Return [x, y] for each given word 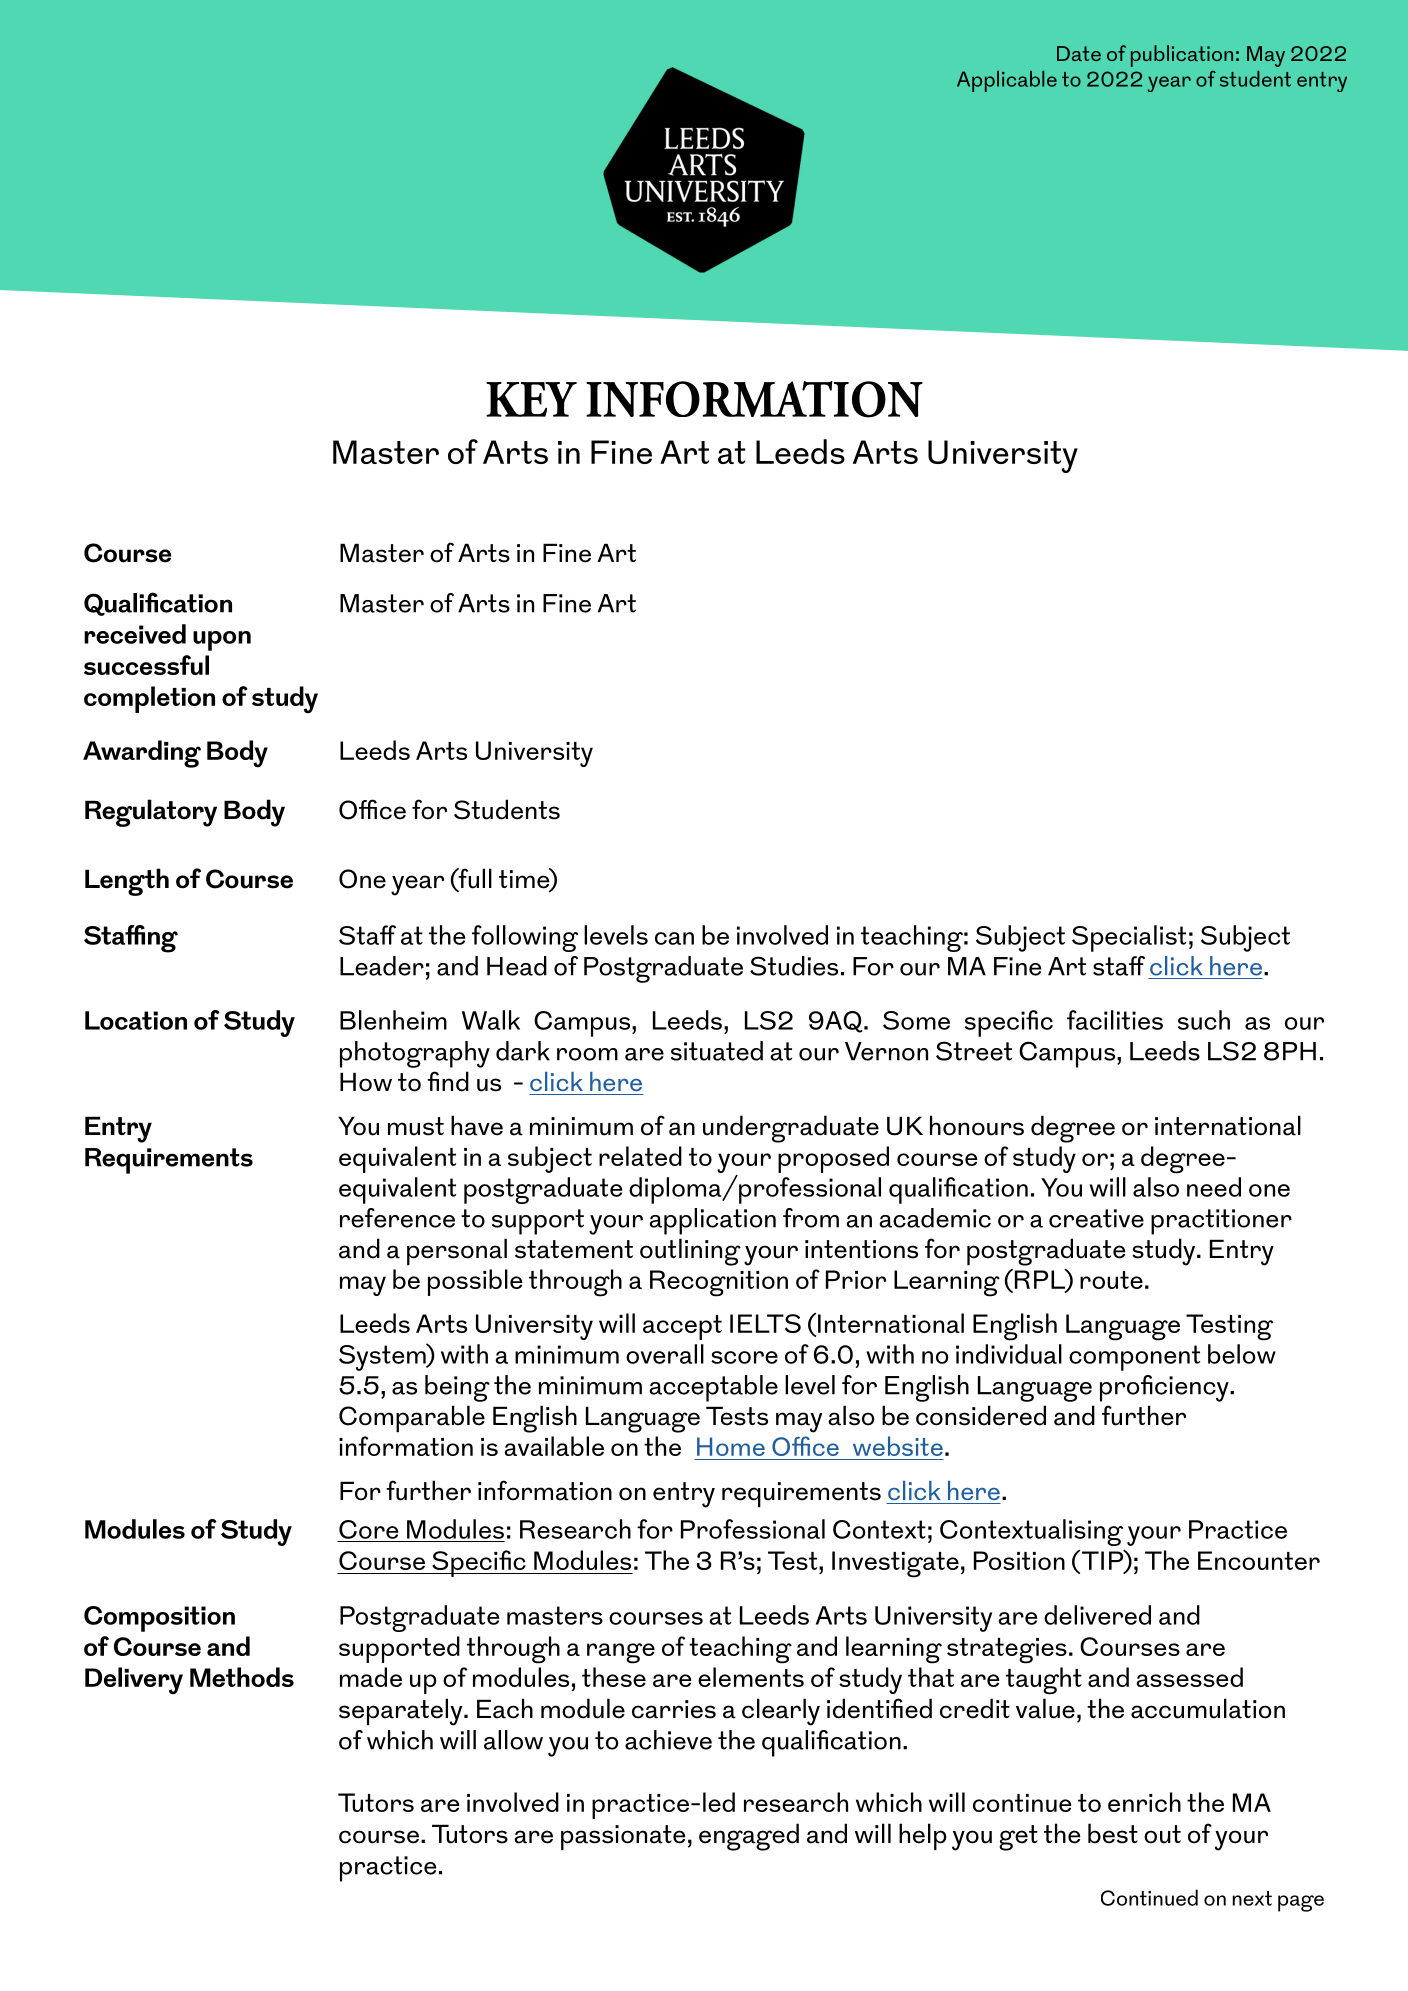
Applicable [1007, 81]
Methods [242, 1677]
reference [397, 1218]
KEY [531, 399]
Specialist [1129, 938]
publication [1182, 56]
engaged [749, 1837]
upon [222, 641]
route [1111, 1280]
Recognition [719, 1283]
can [674, 938]
